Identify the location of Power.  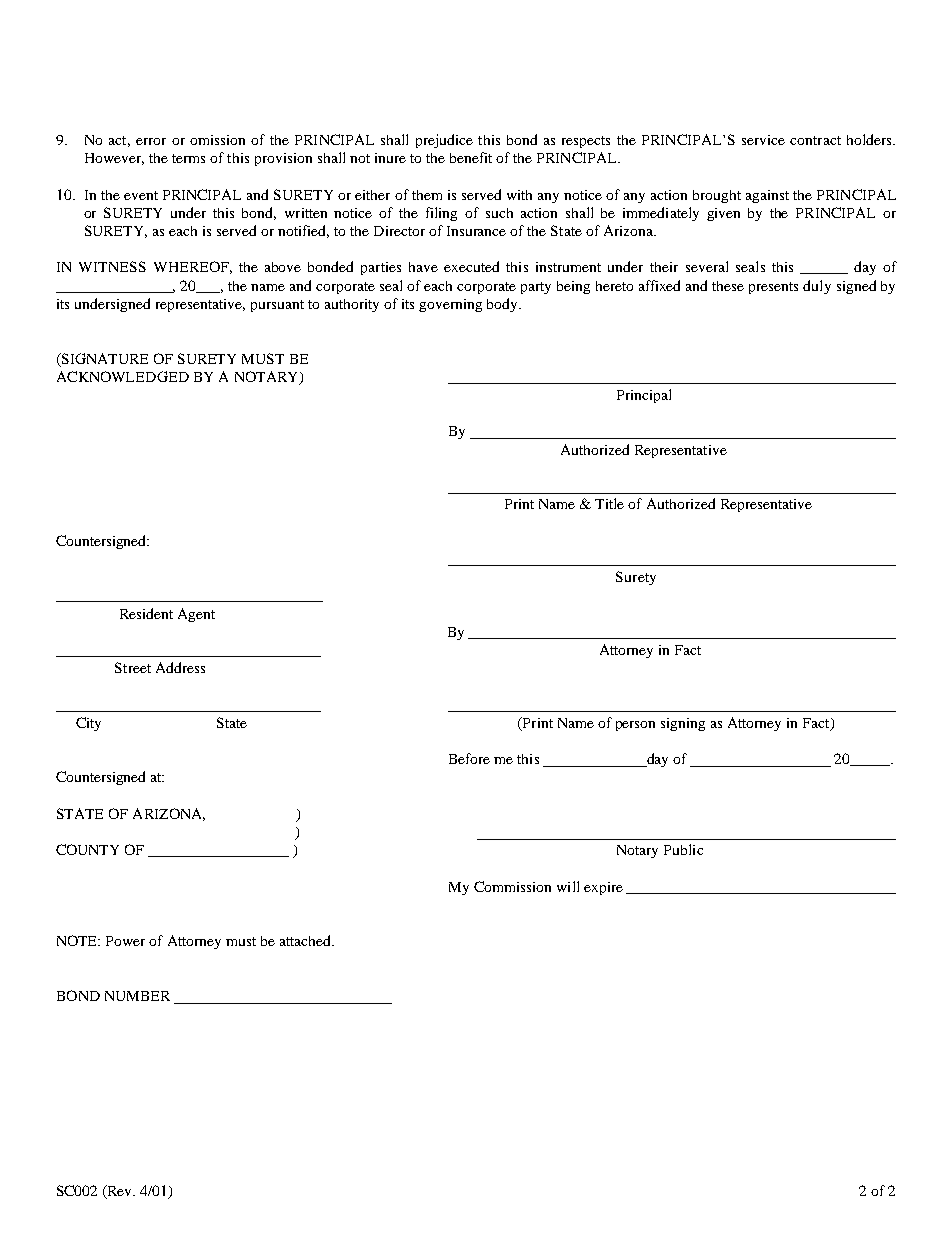
(125, 941).
